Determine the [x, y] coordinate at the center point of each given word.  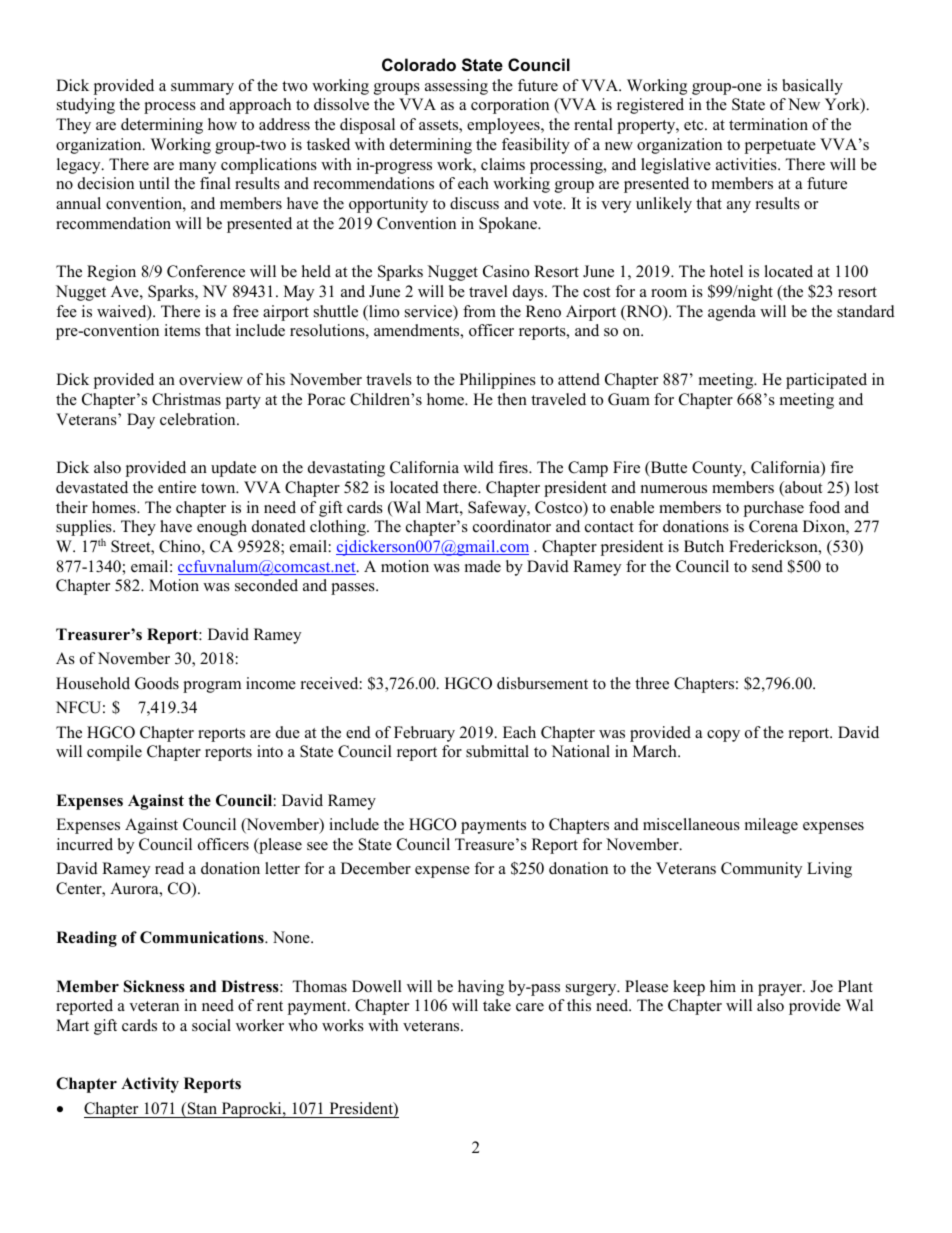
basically [812, 87]
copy [723, 736]
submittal [497, 751]
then [512, 399]
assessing [456, 87]
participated [826, 381]
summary [202, 89]
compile [114, 753]
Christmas [186, 399]
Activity [150, 1085]
